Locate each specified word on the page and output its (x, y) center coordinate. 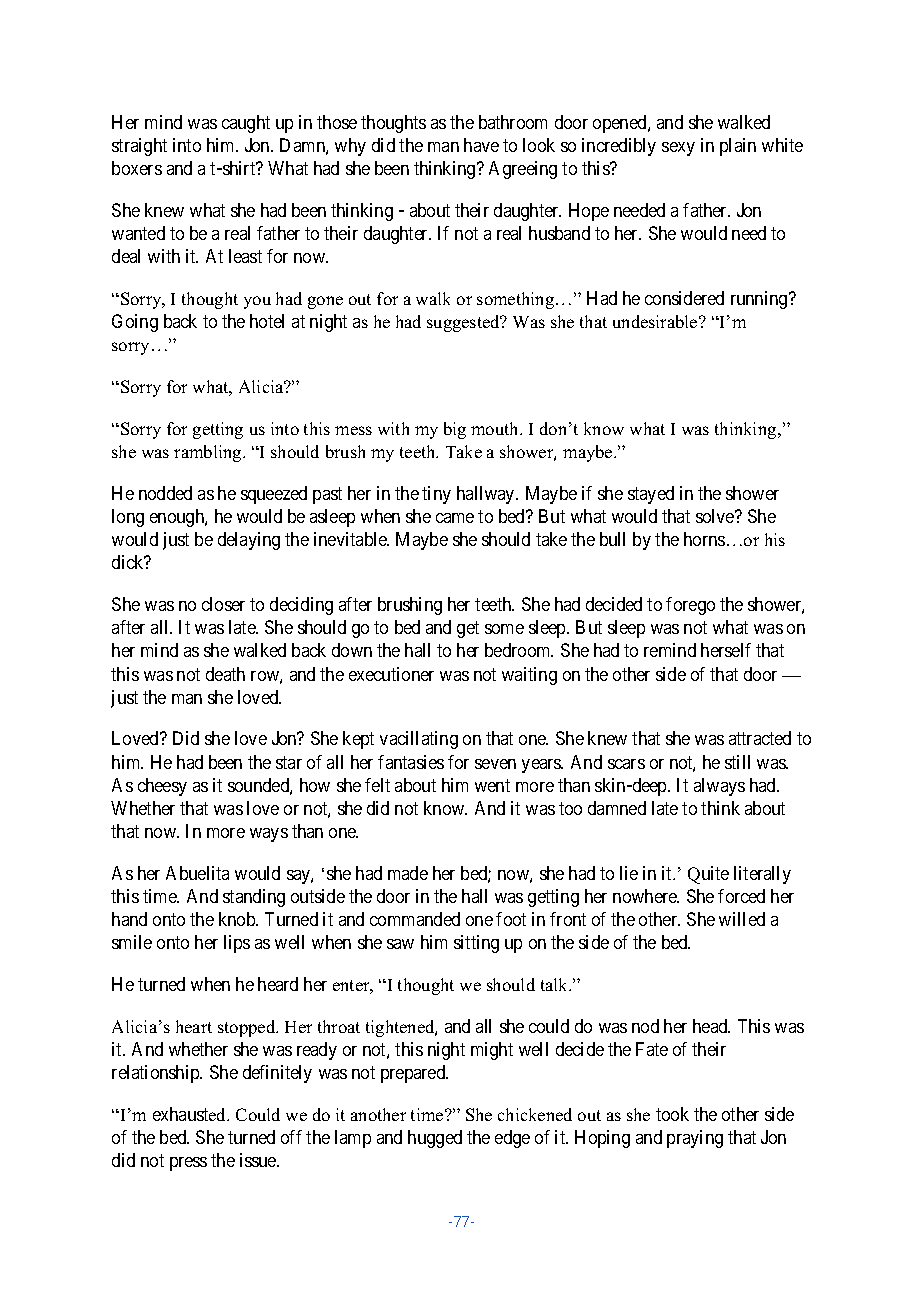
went (492, 785)
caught (246, 124)
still (737, 762)
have (481, 145)
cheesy (162, 787)
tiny (436, 495)
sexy (678, 149)
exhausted (191, 1114)
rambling (209, 453)
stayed (651, 495)
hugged (435, 1139)
